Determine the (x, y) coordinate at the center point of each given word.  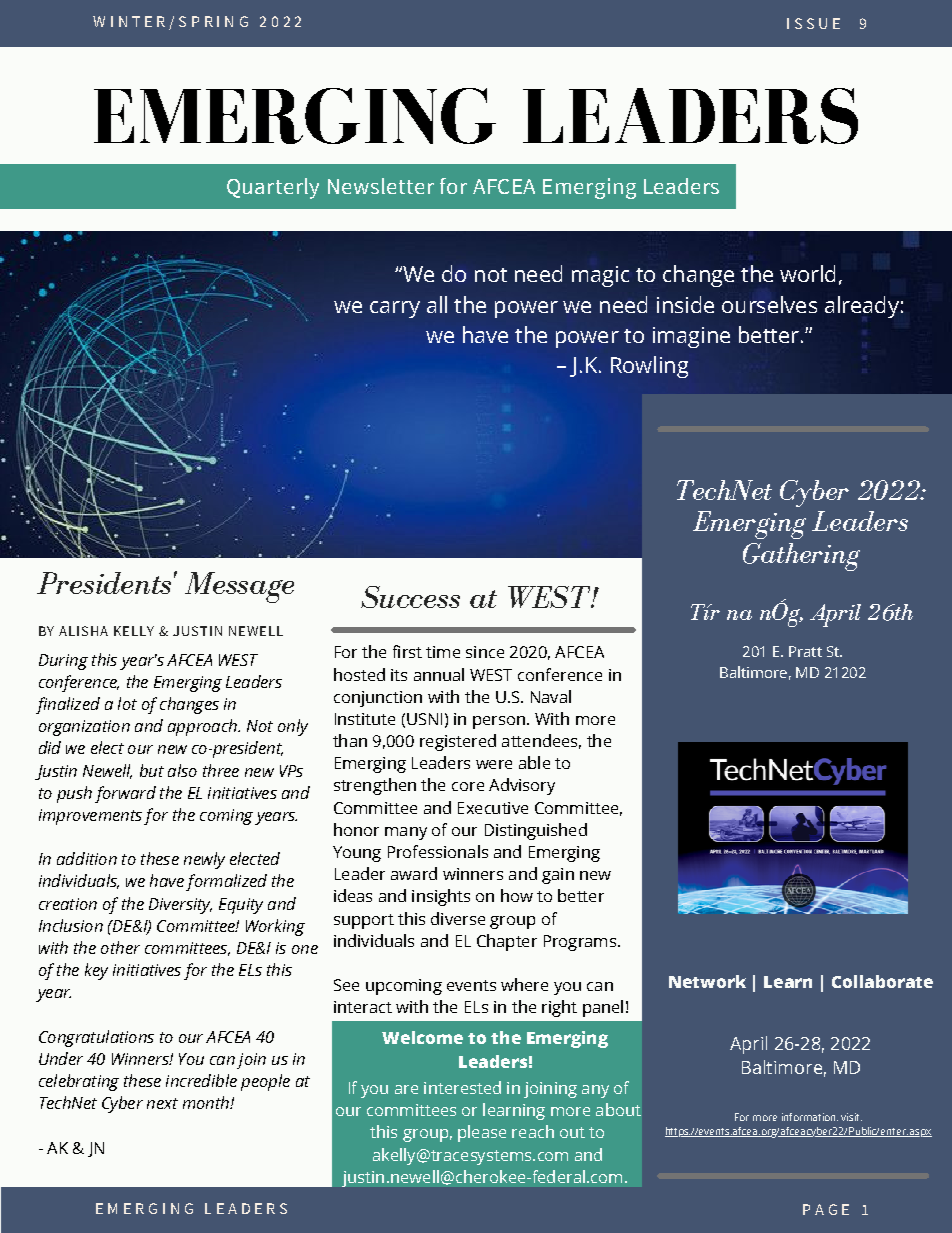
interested (462, 1087)
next (162, 1103)
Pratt (805, 651)
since (485, 652)
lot (127, 703)
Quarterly (273, 188)
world (807, 273)
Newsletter (381, 186)
